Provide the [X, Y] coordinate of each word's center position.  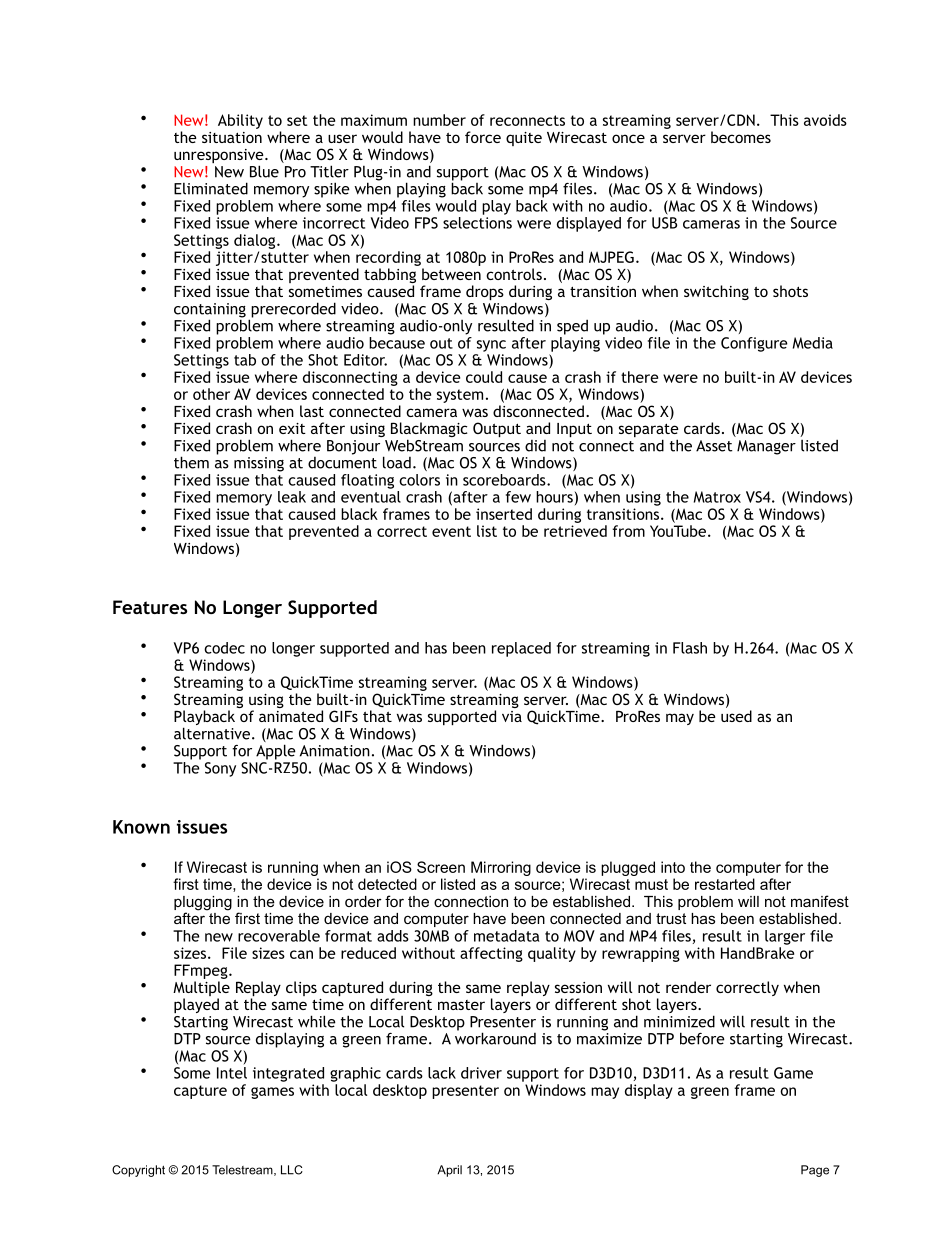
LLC [292, 1170]
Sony [220, 769]
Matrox [717, 497]
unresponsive [220, 157]
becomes [741, 137]
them [191, 462]
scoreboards [505, 480]
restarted [725, 884]
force [483, 137]
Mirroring [501, 868]
